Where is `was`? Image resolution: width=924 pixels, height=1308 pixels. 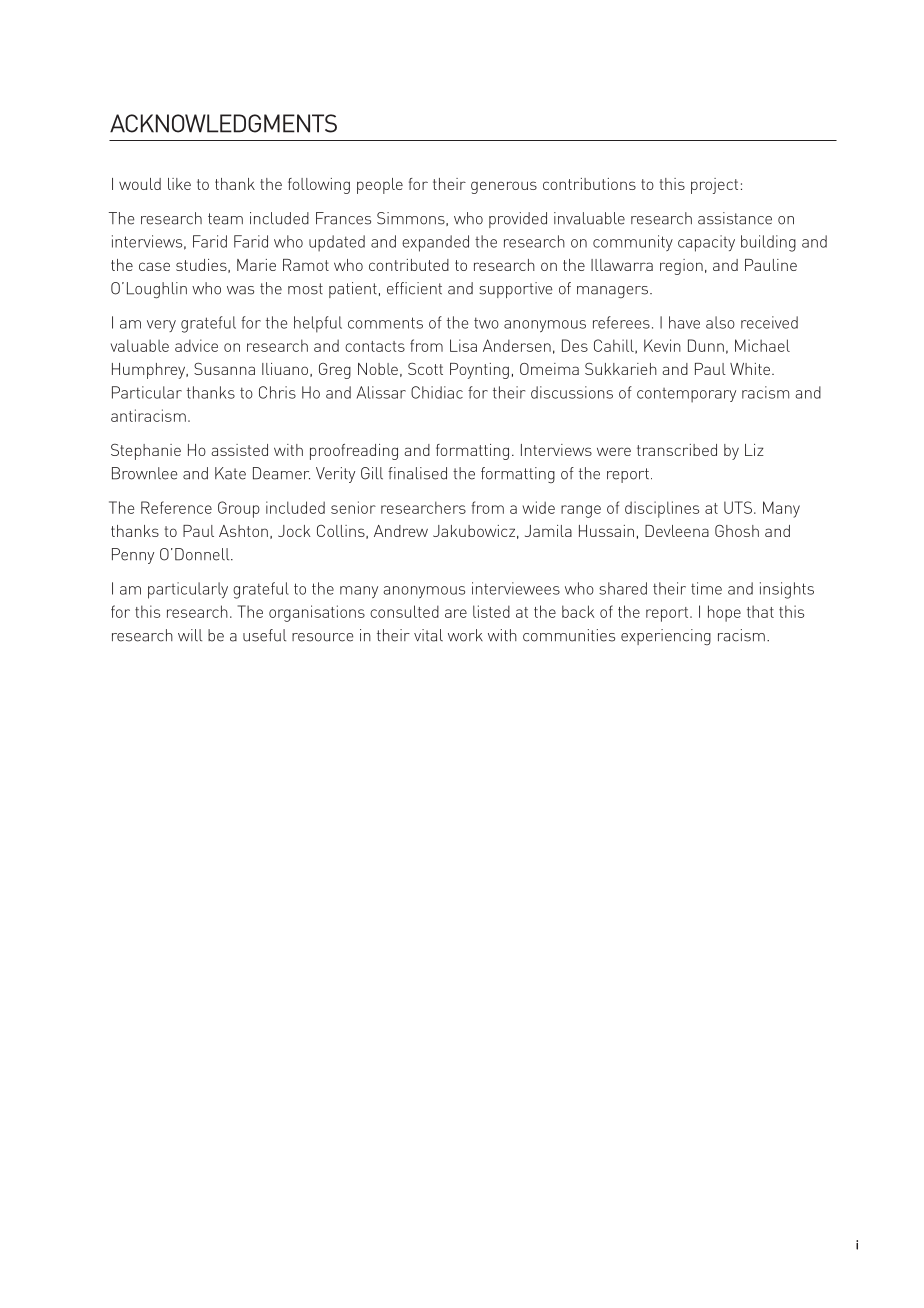
was is located at coordinates (240, 290).
